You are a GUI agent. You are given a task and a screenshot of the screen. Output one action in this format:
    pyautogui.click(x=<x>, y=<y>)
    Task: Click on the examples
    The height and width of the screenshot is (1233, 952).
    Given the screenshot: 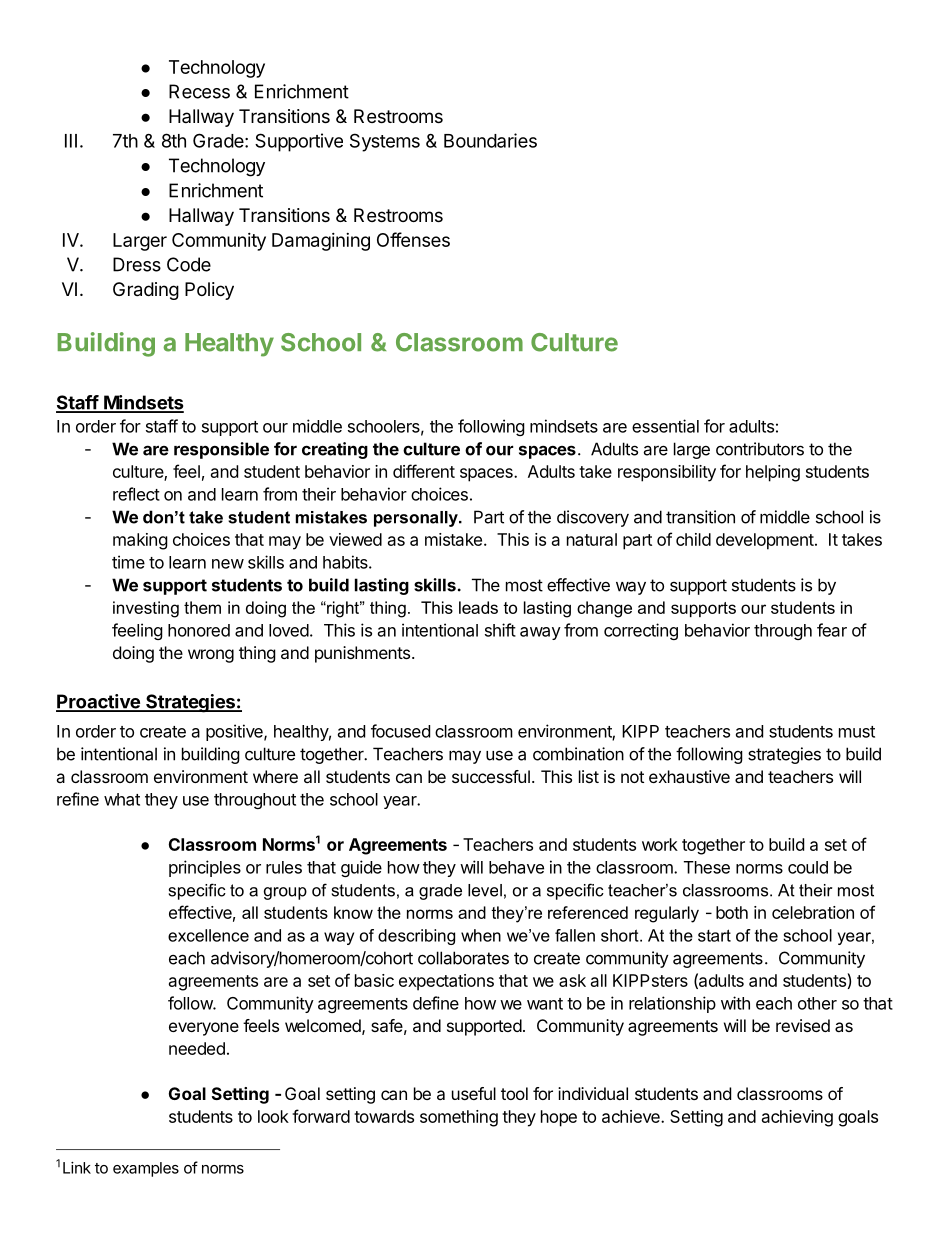 What is the action you would take?
    pyautogui.click(x=146, y=1169)
